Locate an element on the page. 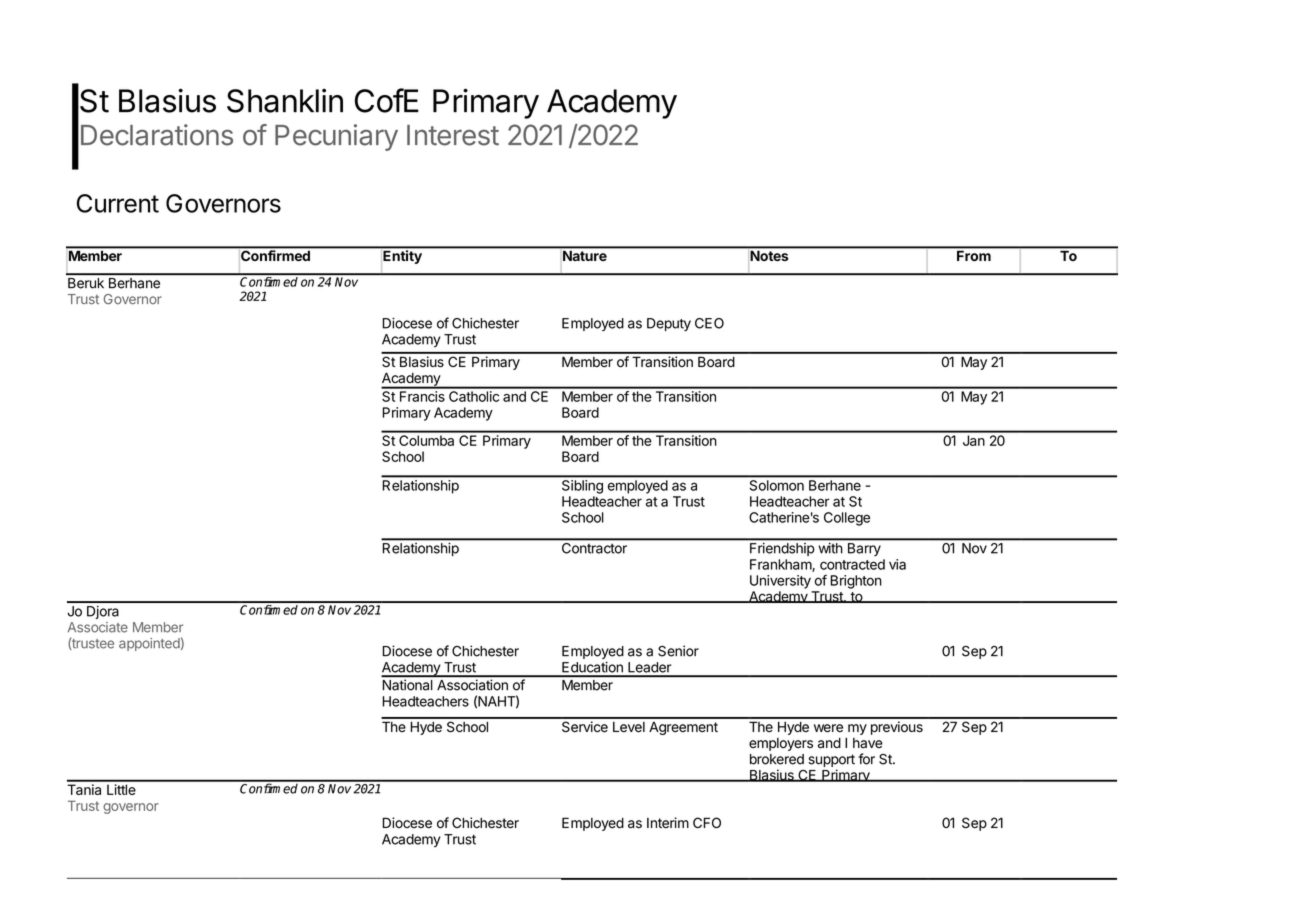 This page has height=924, width=1308. CFO is located at coordinates (707, 822).
